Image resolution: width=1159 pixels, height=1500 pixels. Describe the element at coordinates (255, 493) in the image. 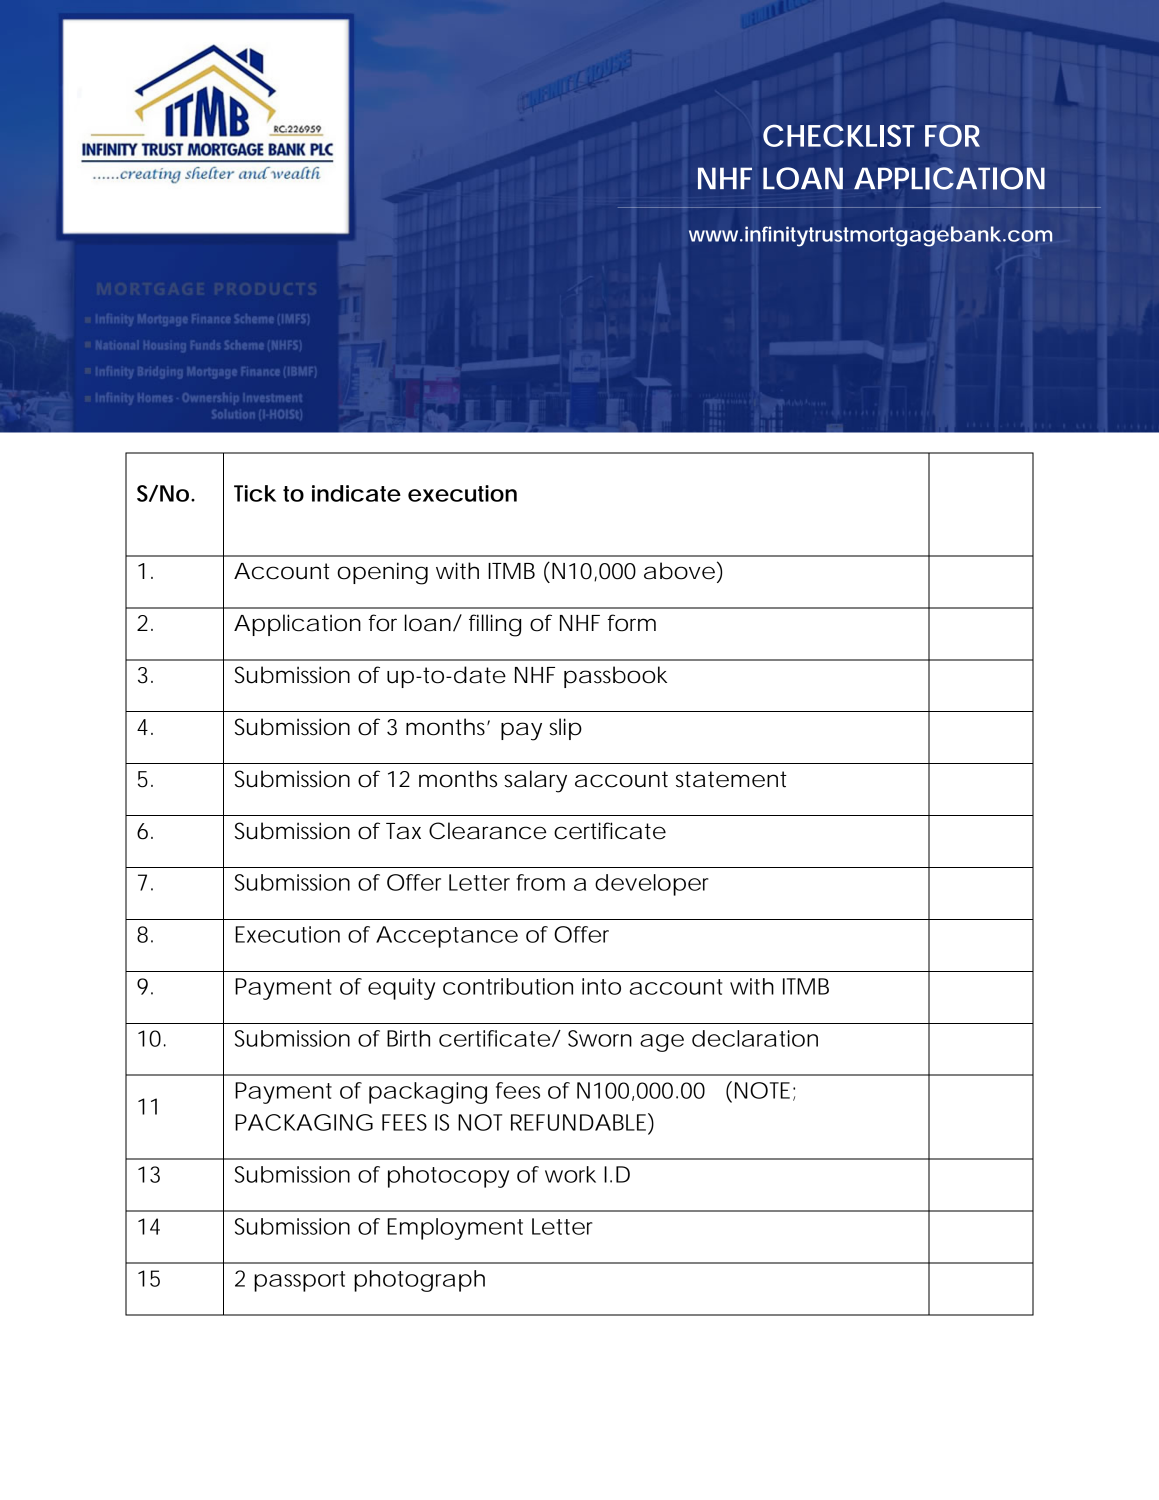

I see `Tick` at that location.
